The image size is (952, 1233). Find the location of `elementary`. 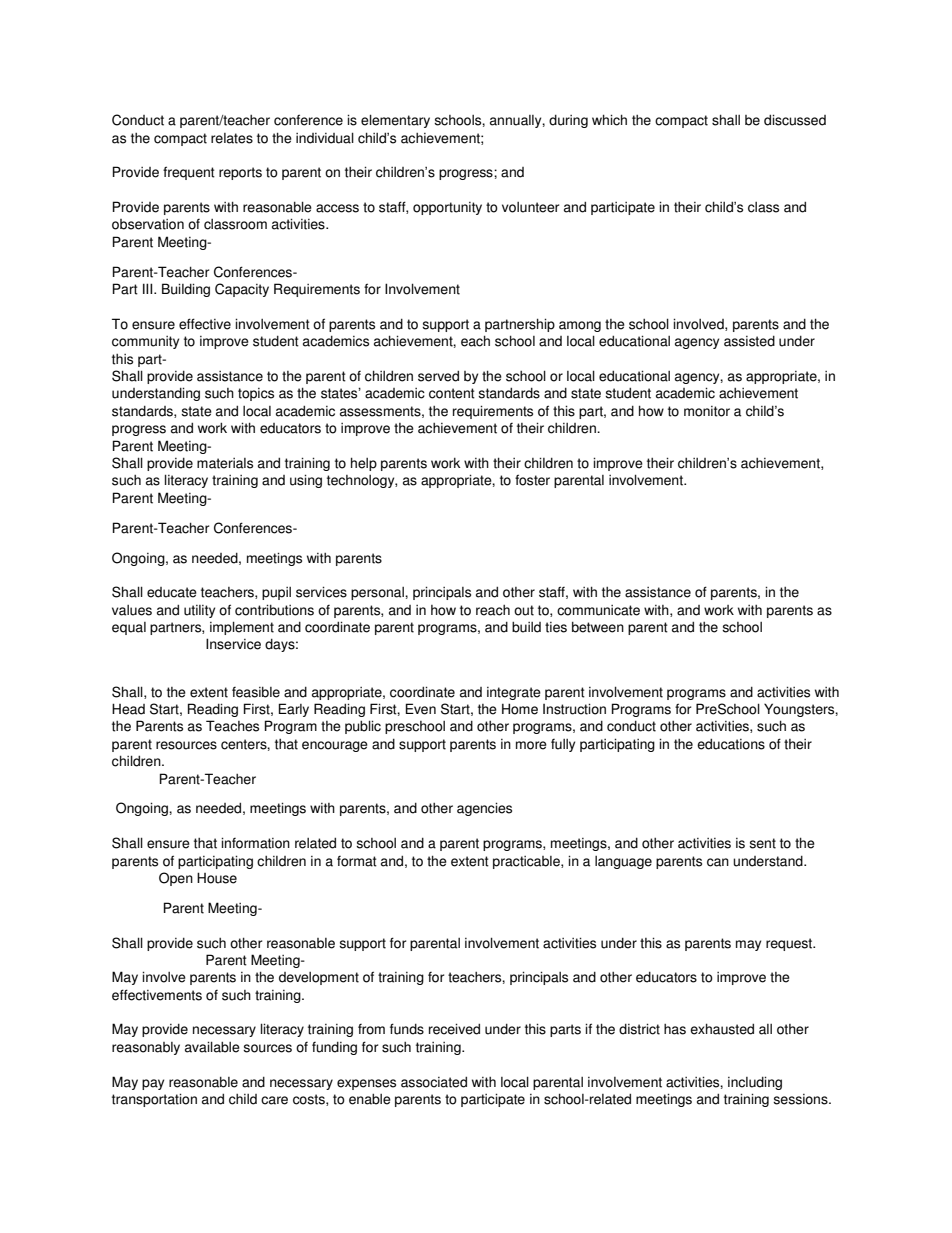

elementary is located at coordinates (395, 121).
